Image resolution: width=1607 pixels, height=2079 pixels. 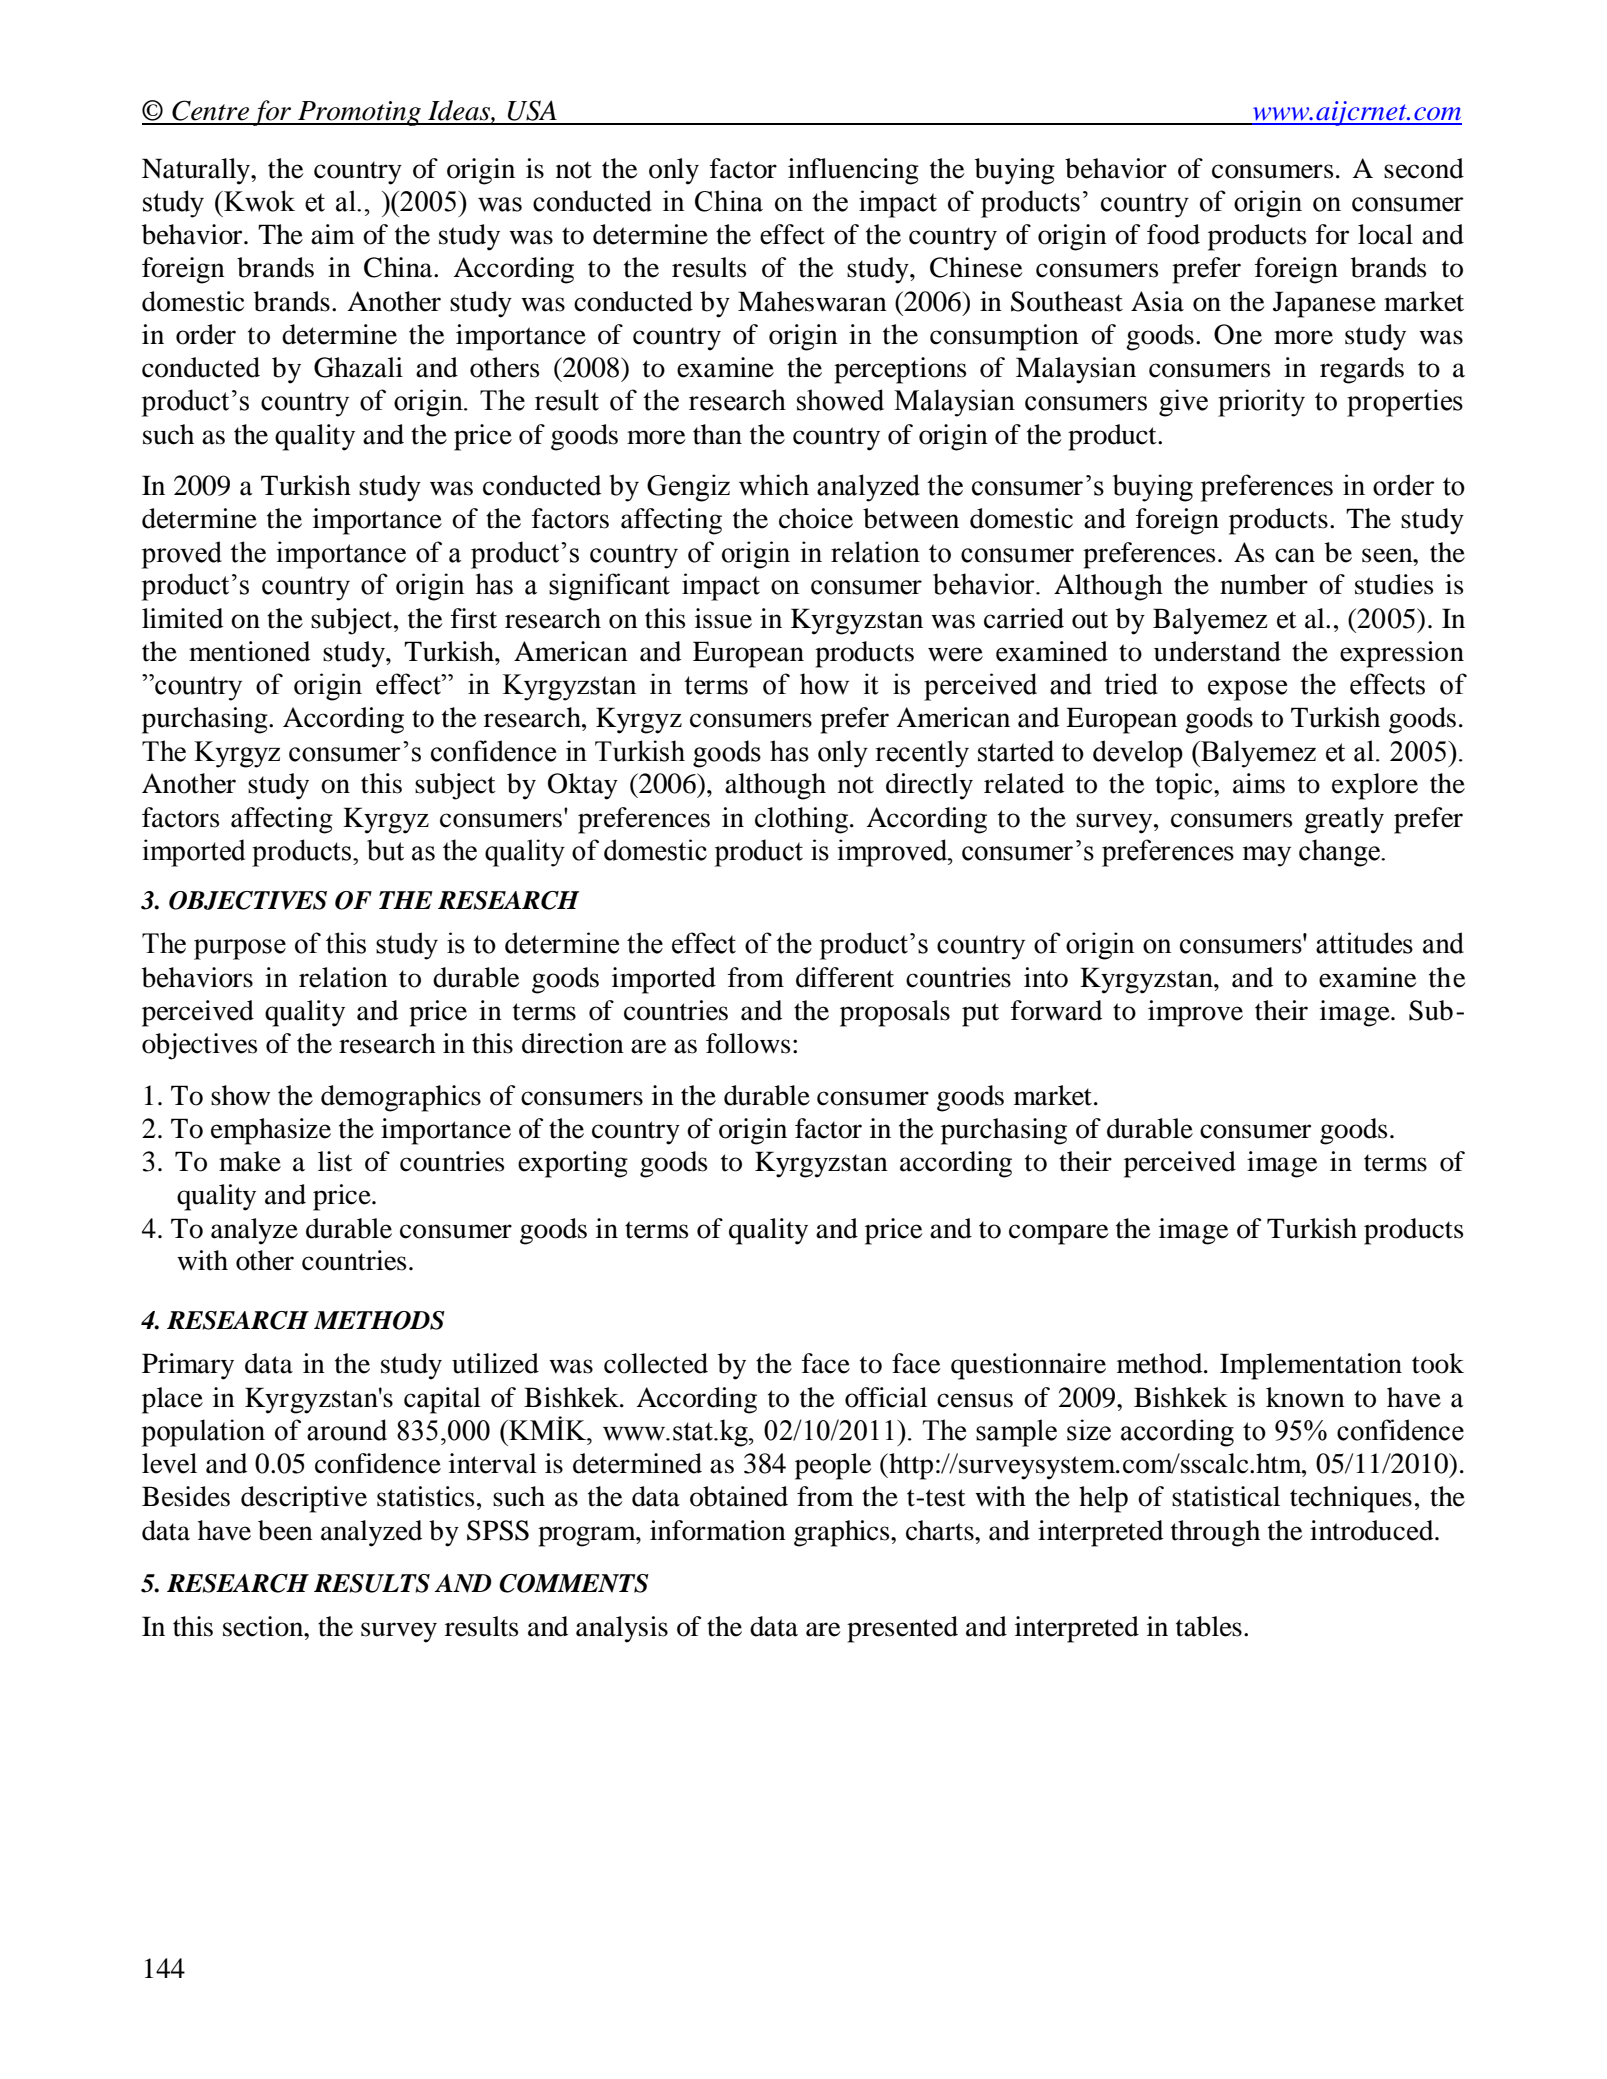 What do you see at coordinates (1209, 1626) in the screenshot?
I see `tables` at bounding box center [1209, 1626].
